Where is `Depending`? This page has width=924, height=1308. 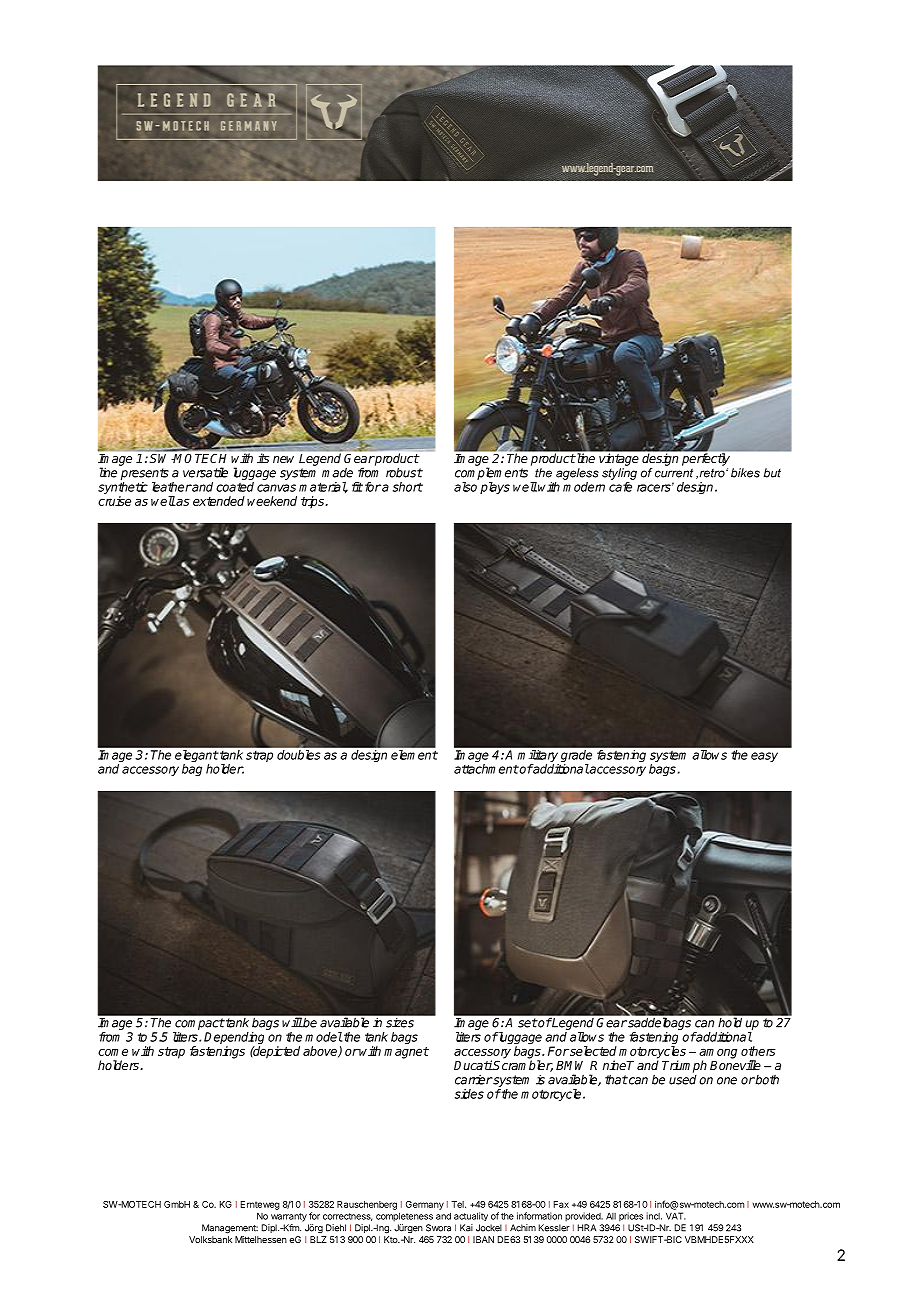 Depending is located at coordinates (234, 1039).
